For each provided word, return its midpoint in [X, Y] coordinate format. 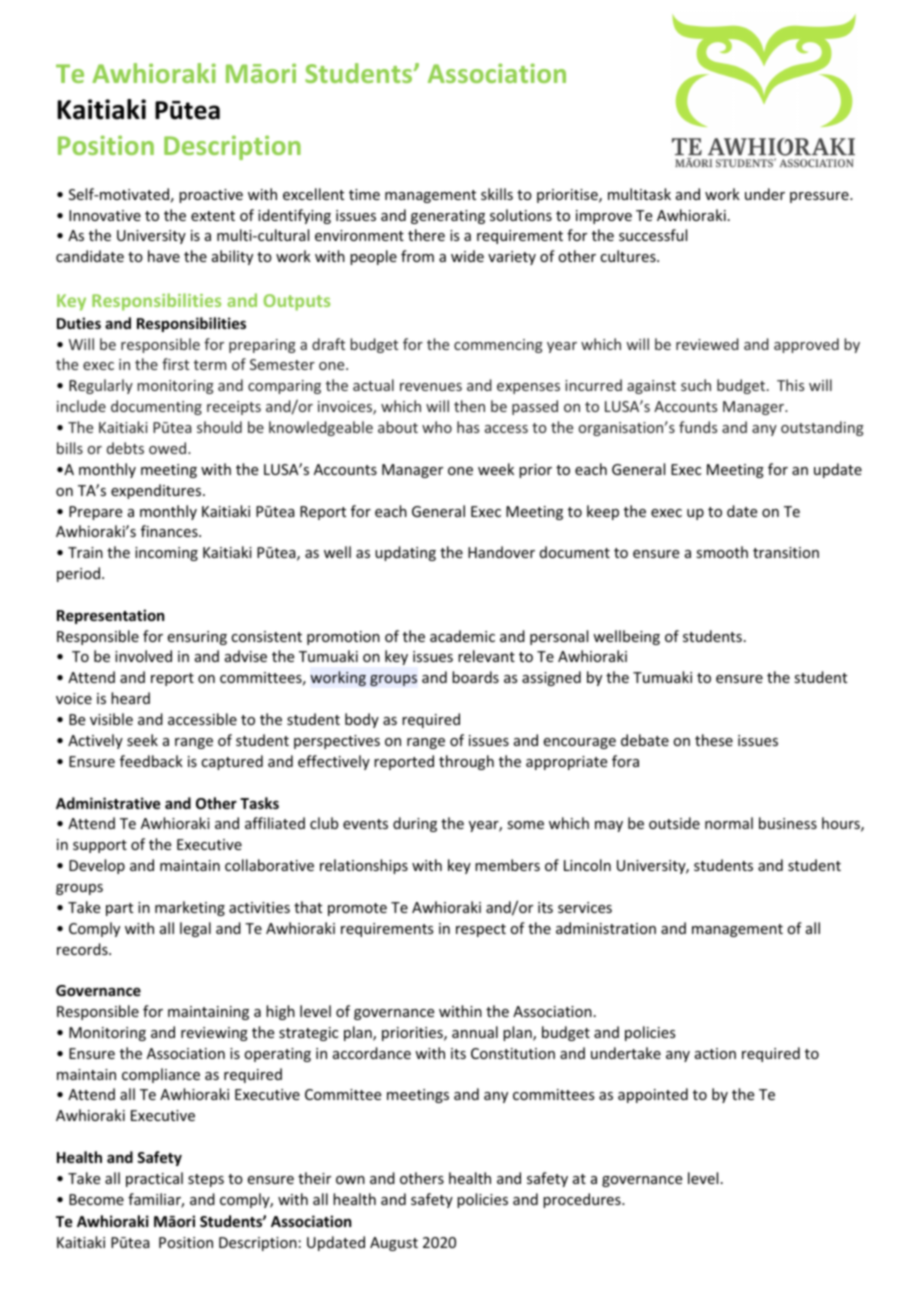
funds [698, 427]
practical [154, 1179]
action [715, 1053]
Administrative [108, 803]
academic [462, 636]
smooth [722, 552]
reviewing [214, 1034]
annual [475, 1032]
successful [653, 235]
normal [729, 823]
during [415, 824]
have [164, 256]
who [437, 427]
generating [448, 217]
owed [169, 448]
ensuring [197, 638]
